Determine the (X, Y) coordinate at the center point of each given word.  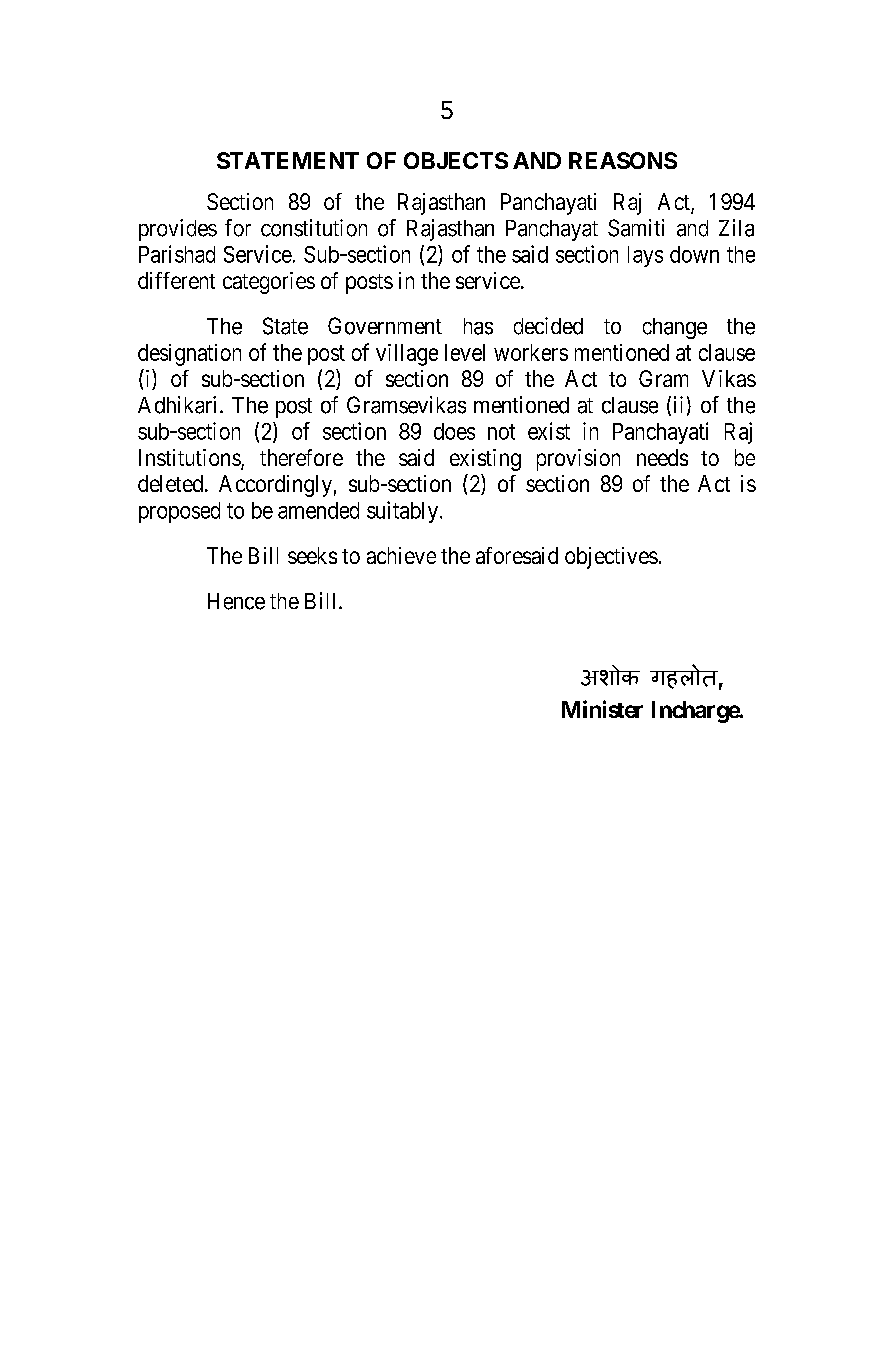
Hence (236, 601)
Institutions (190, 459)
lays (645, 256)
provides (178, 230)
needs (662, 457)
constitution (314, 228)
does (454, 431)
